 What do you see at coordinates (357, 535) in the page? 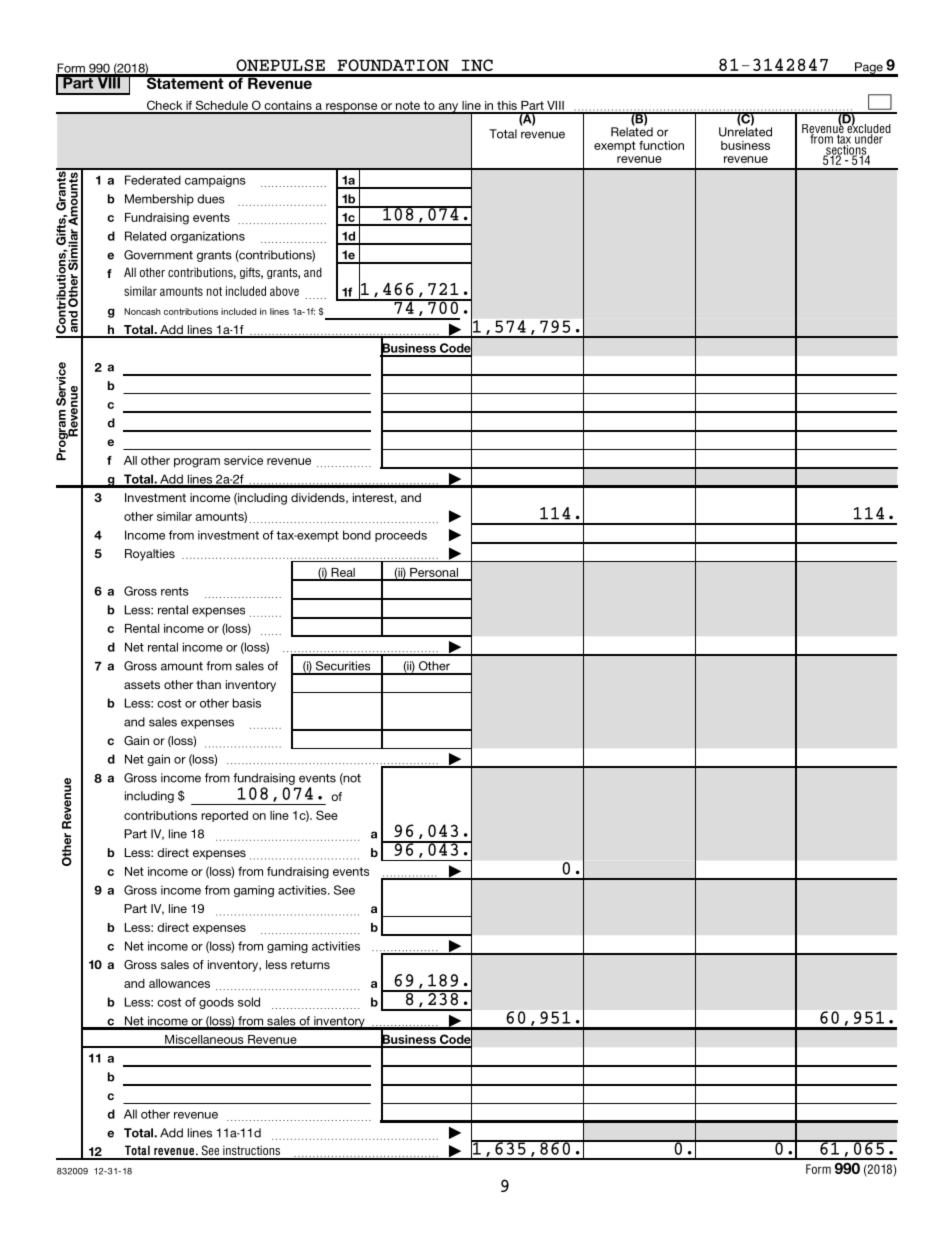
I see `bond` at bounding box center [357, 535].
